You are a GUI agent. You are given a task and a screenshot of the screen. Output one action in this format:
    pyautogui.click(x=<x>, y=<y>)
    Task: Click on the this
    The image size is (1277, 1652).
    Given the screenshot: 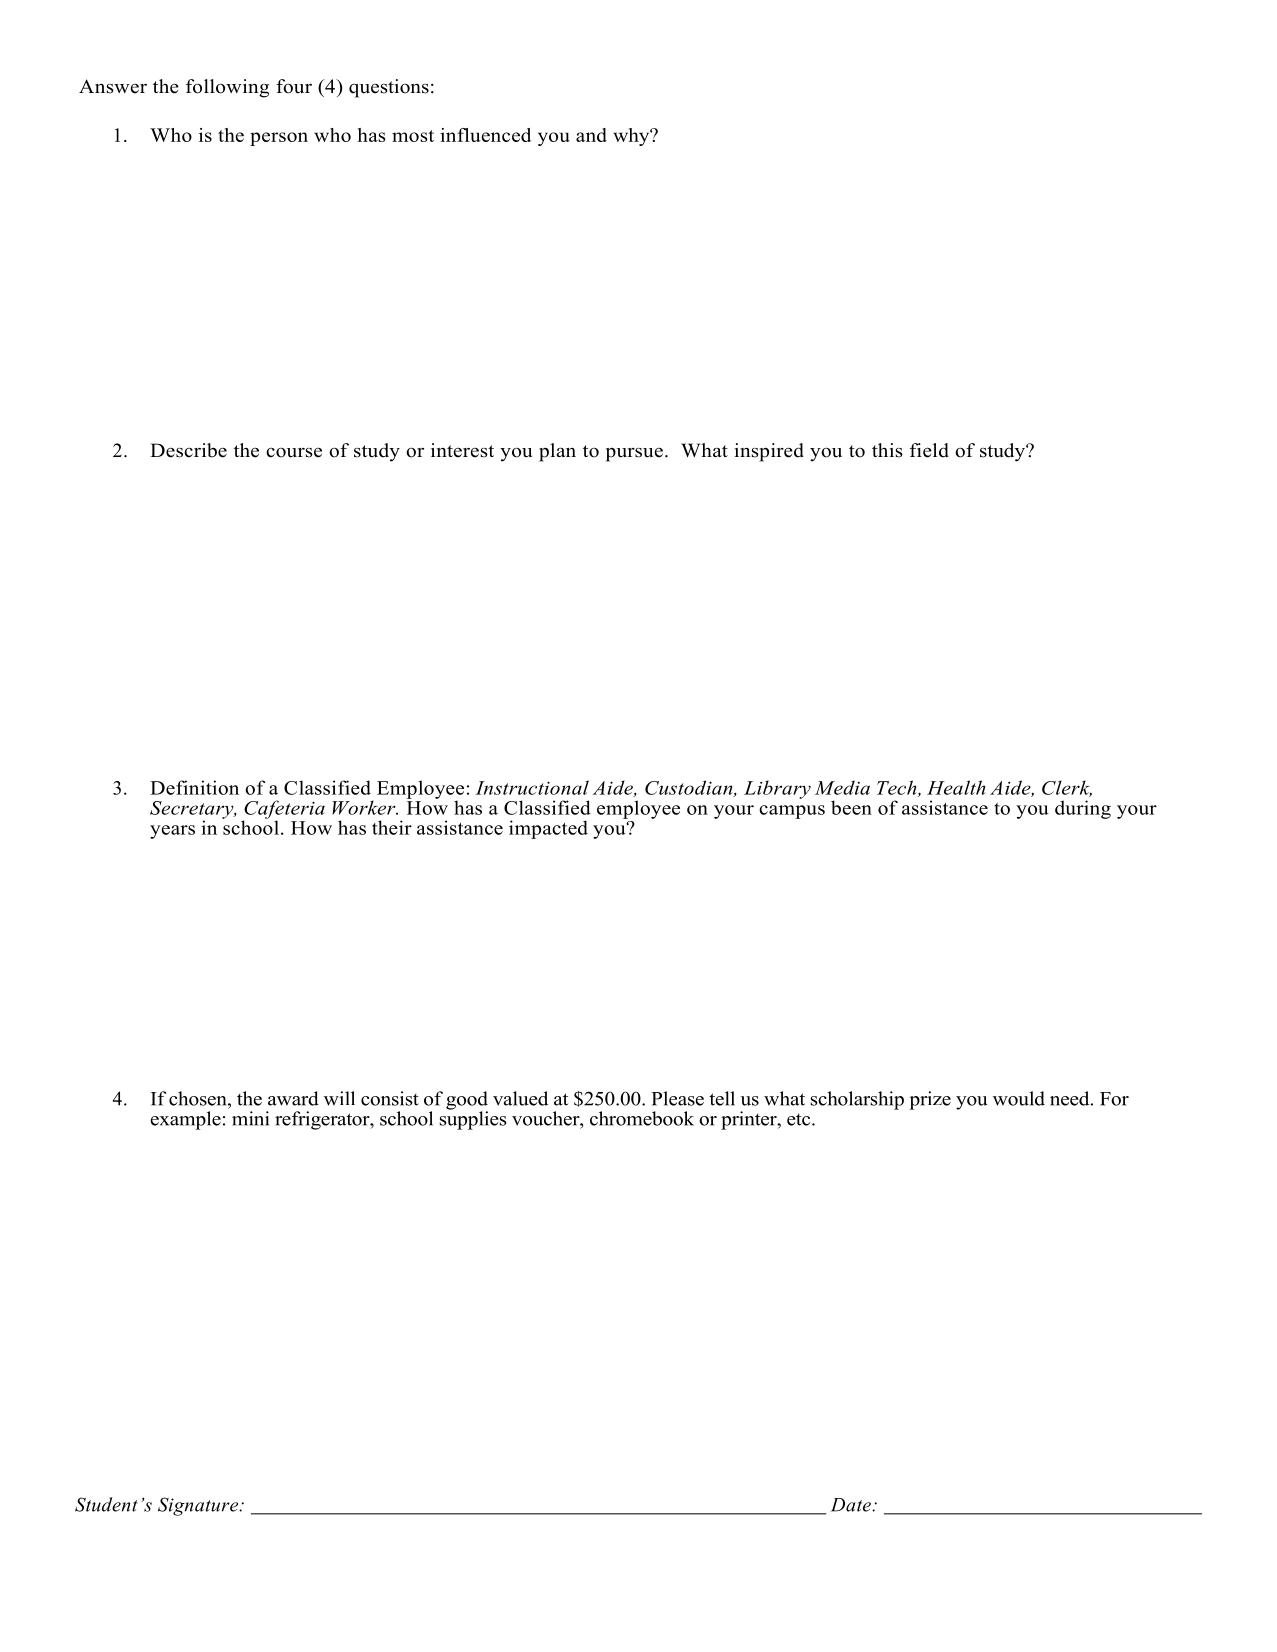 What is the action you would take?
    pyautogui.click(x=887, y=450)
